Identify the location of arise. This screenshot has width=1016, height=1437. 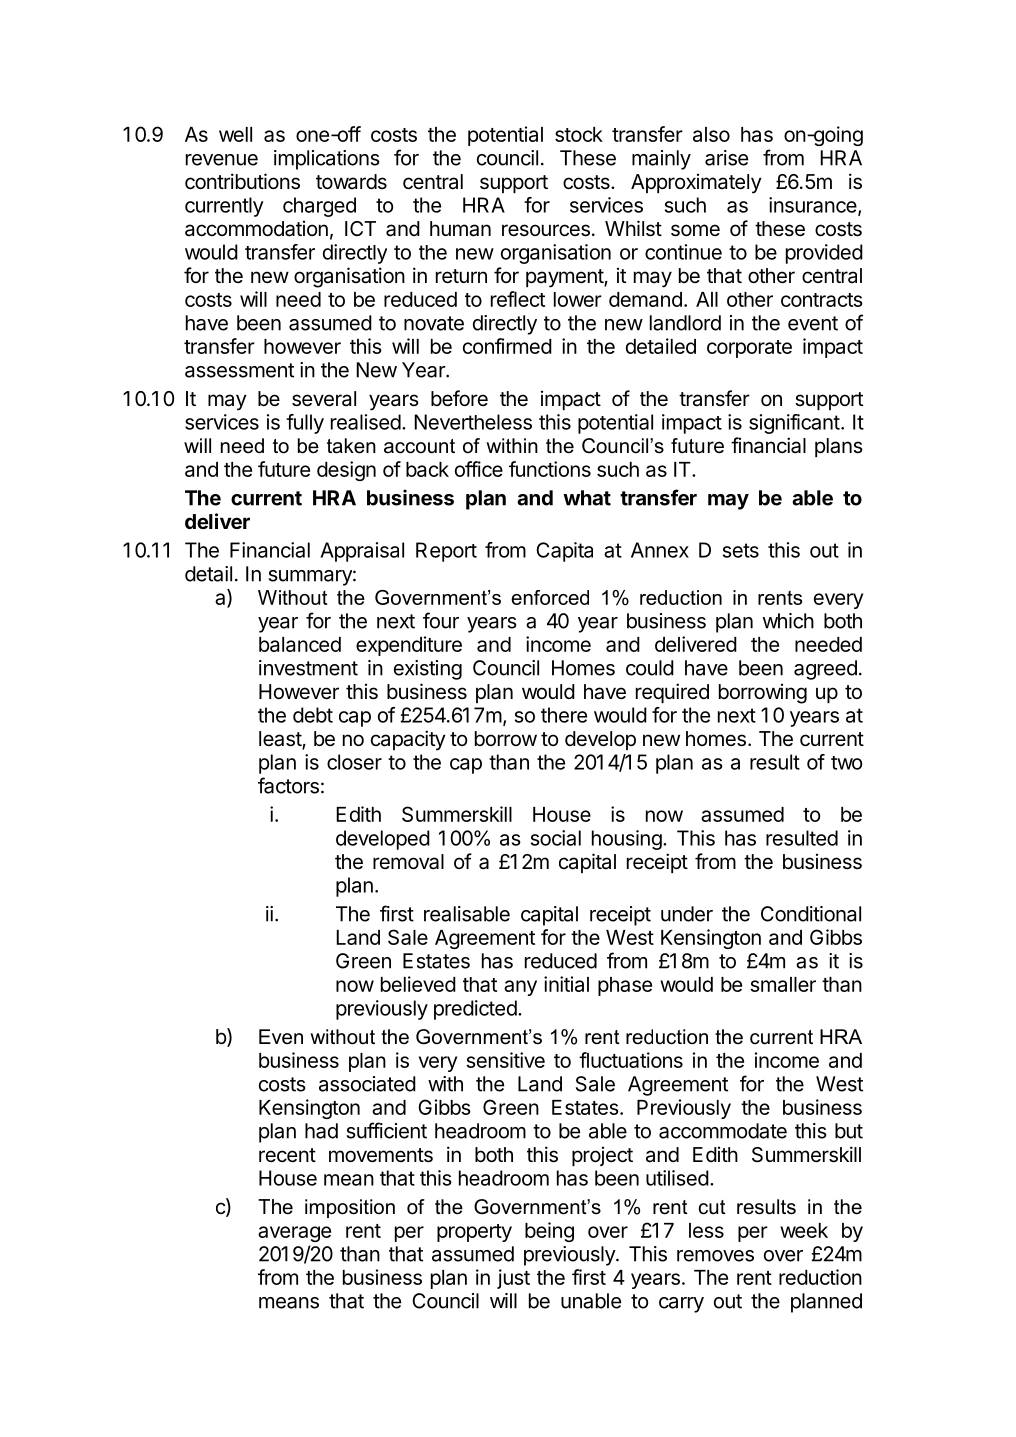
(726, 158).
